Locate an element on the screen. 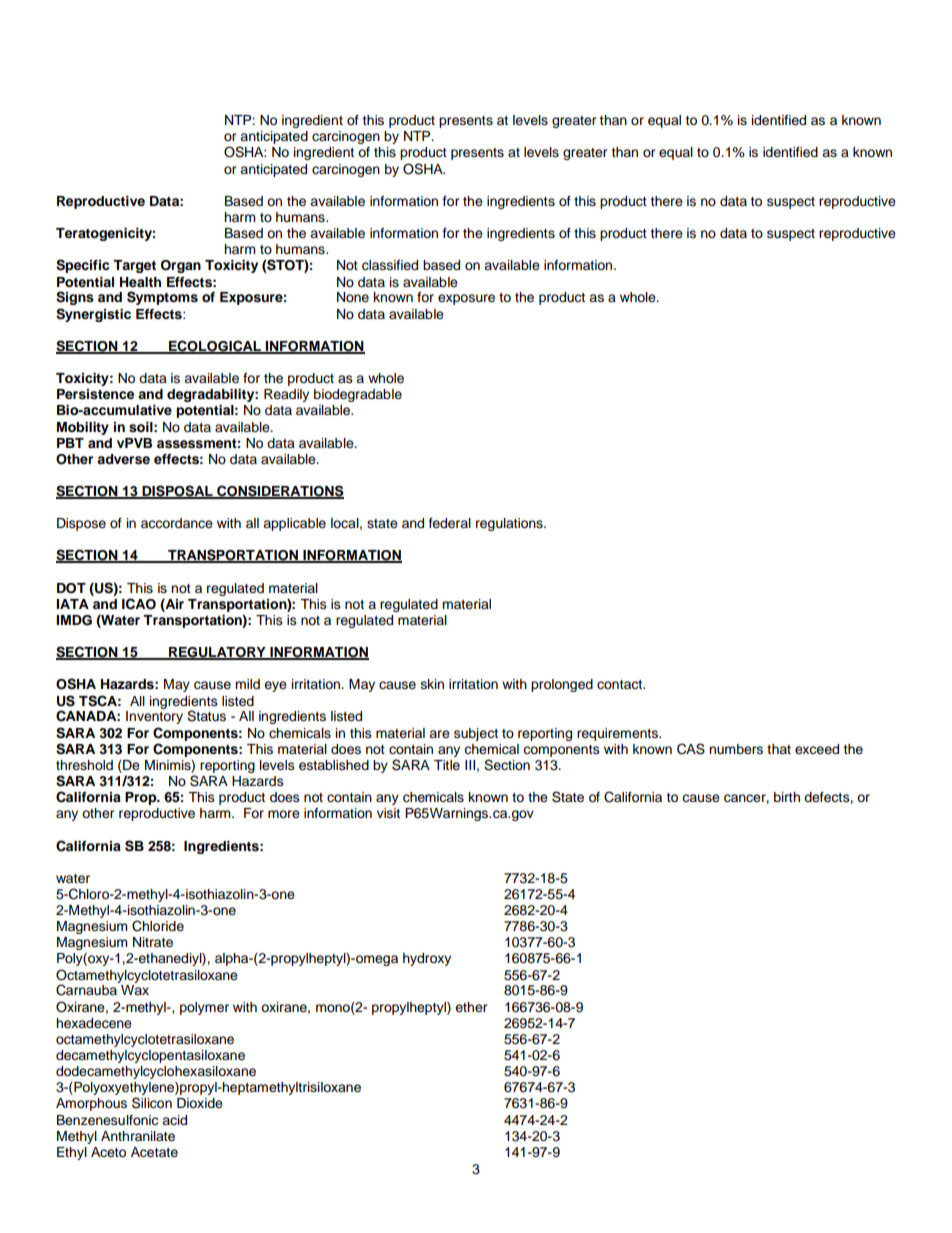 This screenshot has height=1233, width=952. None is located at coordinates (353, 297).
